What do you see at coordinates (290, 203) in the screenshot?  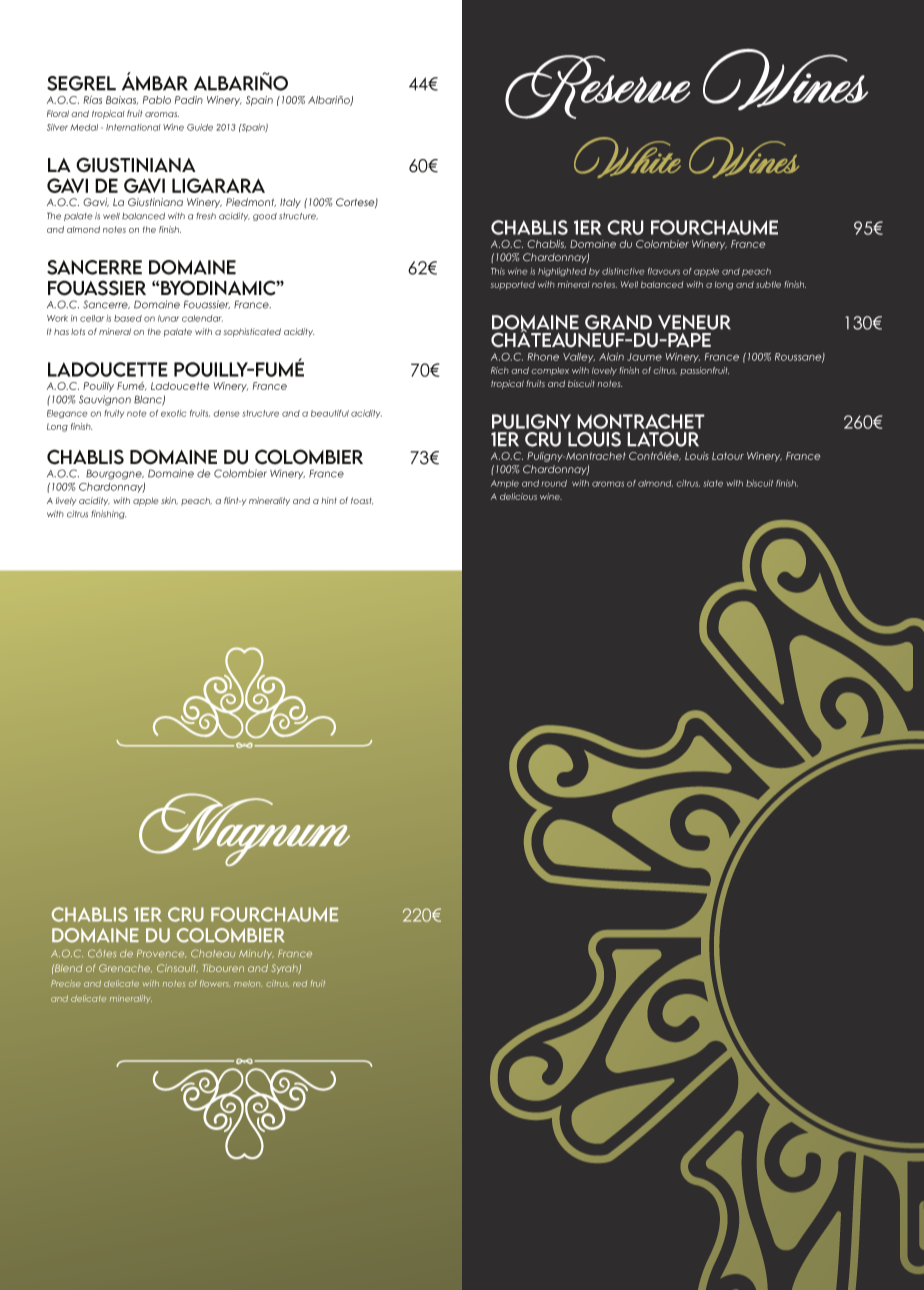 I see `Italy` at bounding box center [290, 203].
